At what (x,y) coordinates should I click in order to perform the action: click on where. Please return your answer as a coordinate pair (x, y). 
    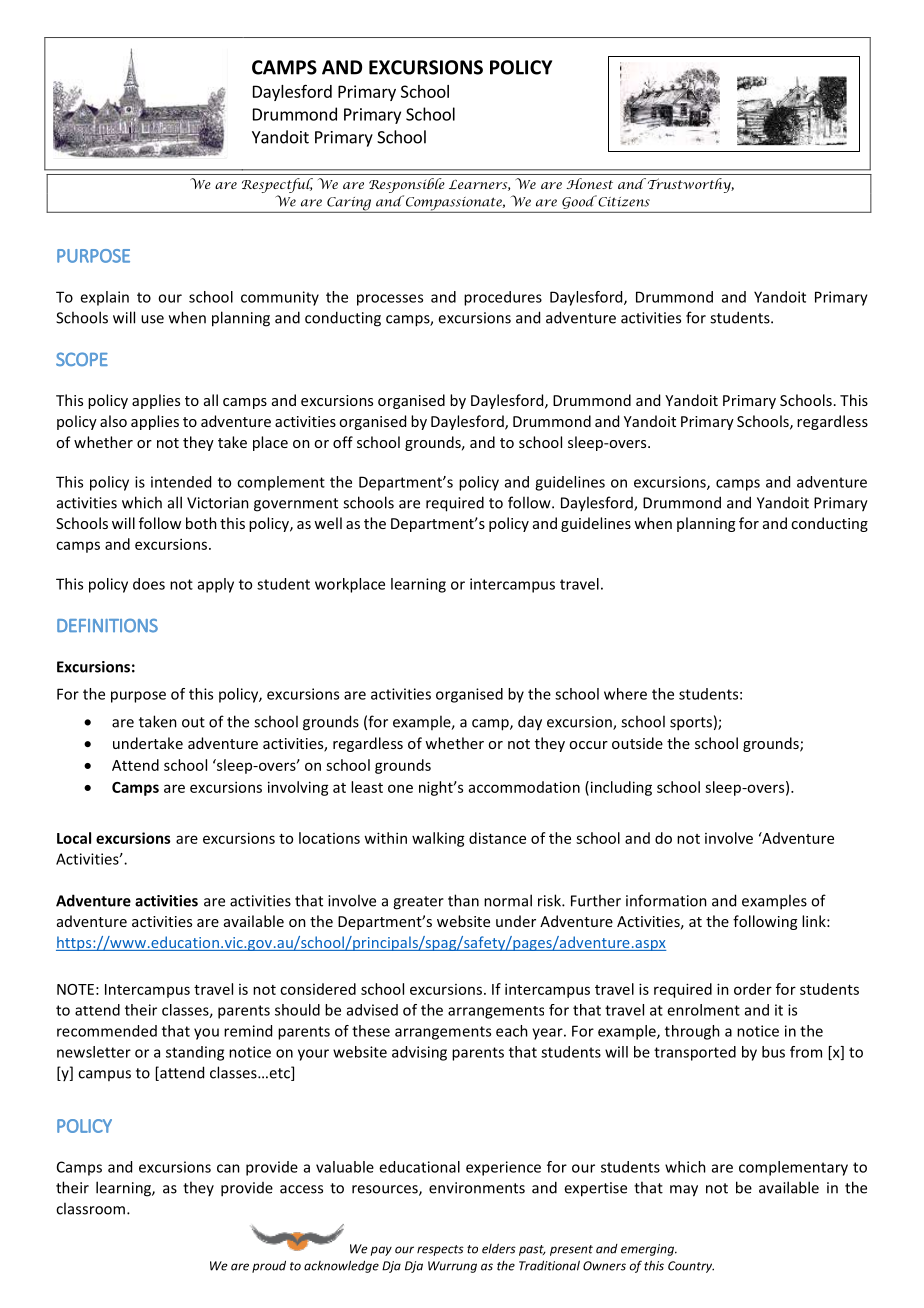
    Looking at the image, I should click on (625, 694).
